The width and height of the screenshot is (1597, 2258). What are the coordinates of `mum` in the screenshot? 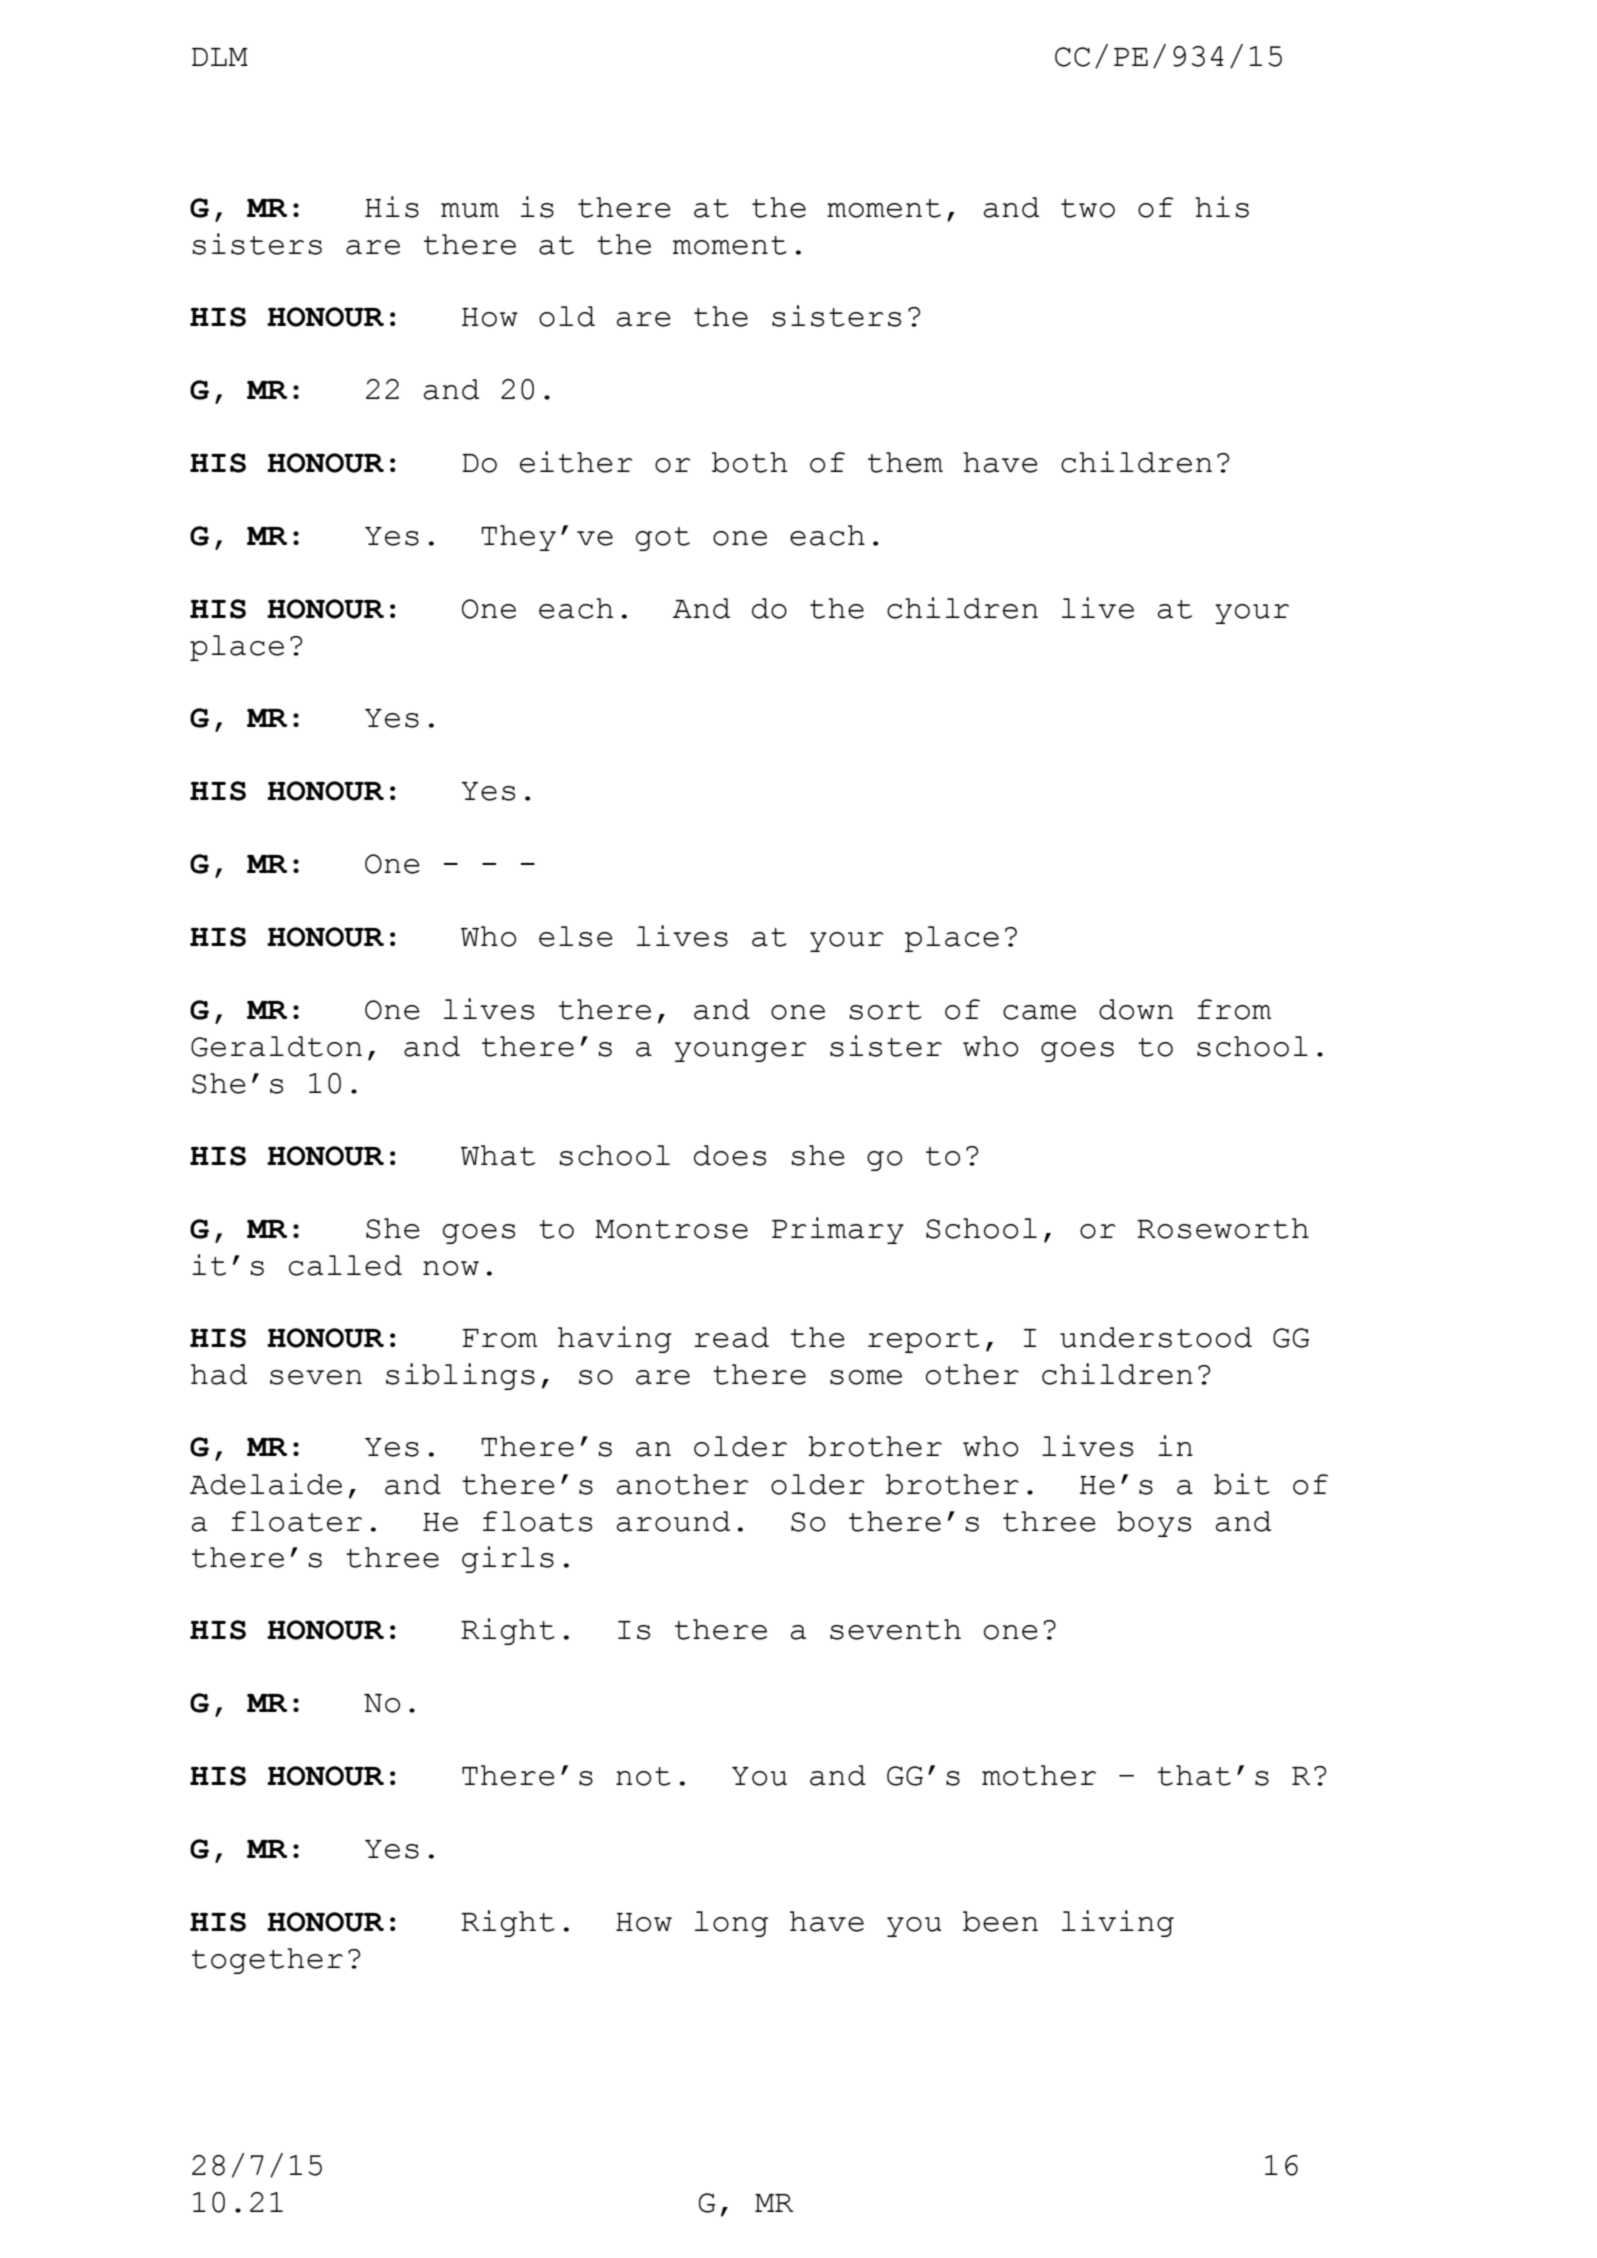 It's located at (470, 210).
